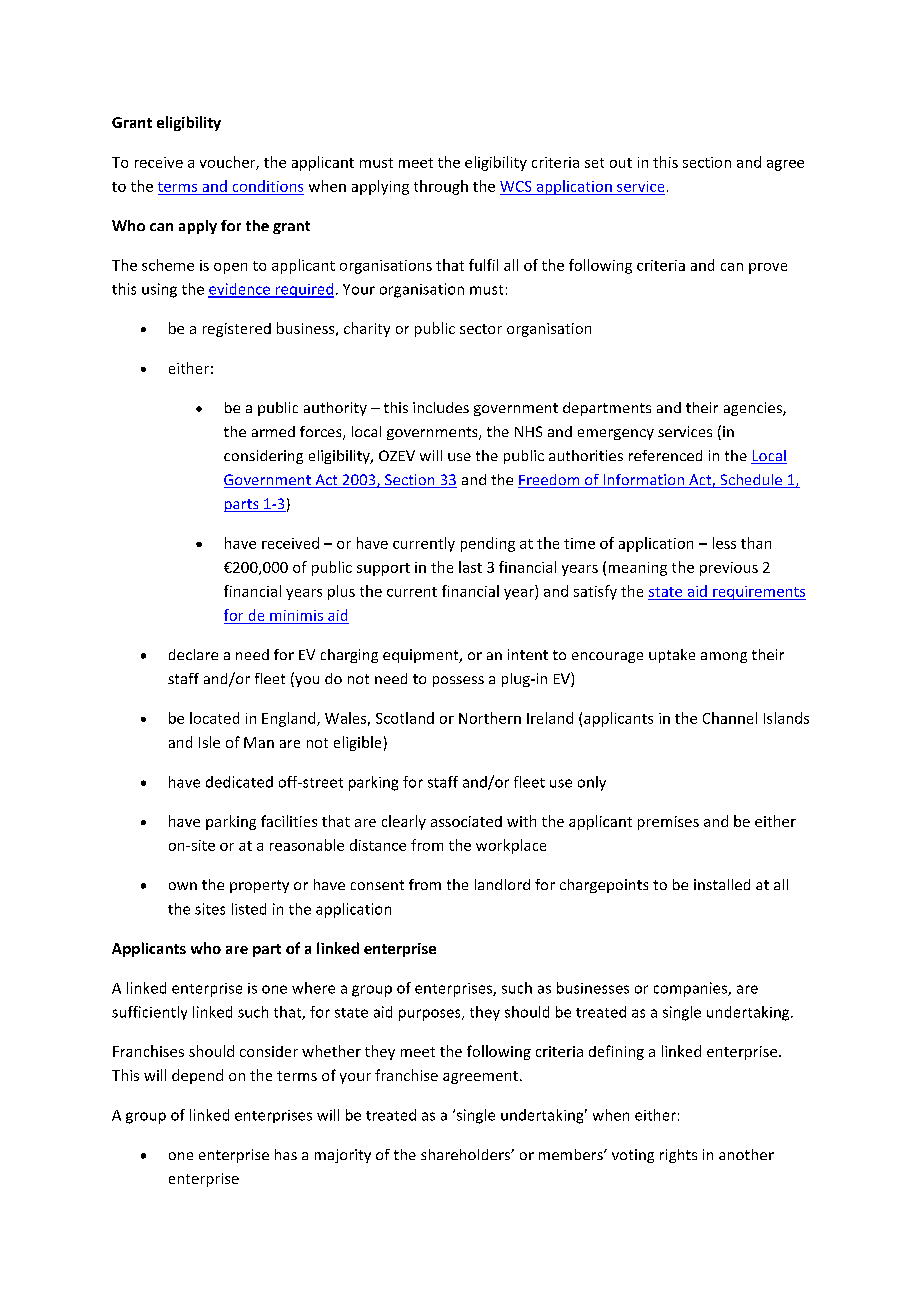 This screenshot has width=924, height=1308. Describe the element at coordinates (572, 1154) in the screenshot. I see `members` at that location.
